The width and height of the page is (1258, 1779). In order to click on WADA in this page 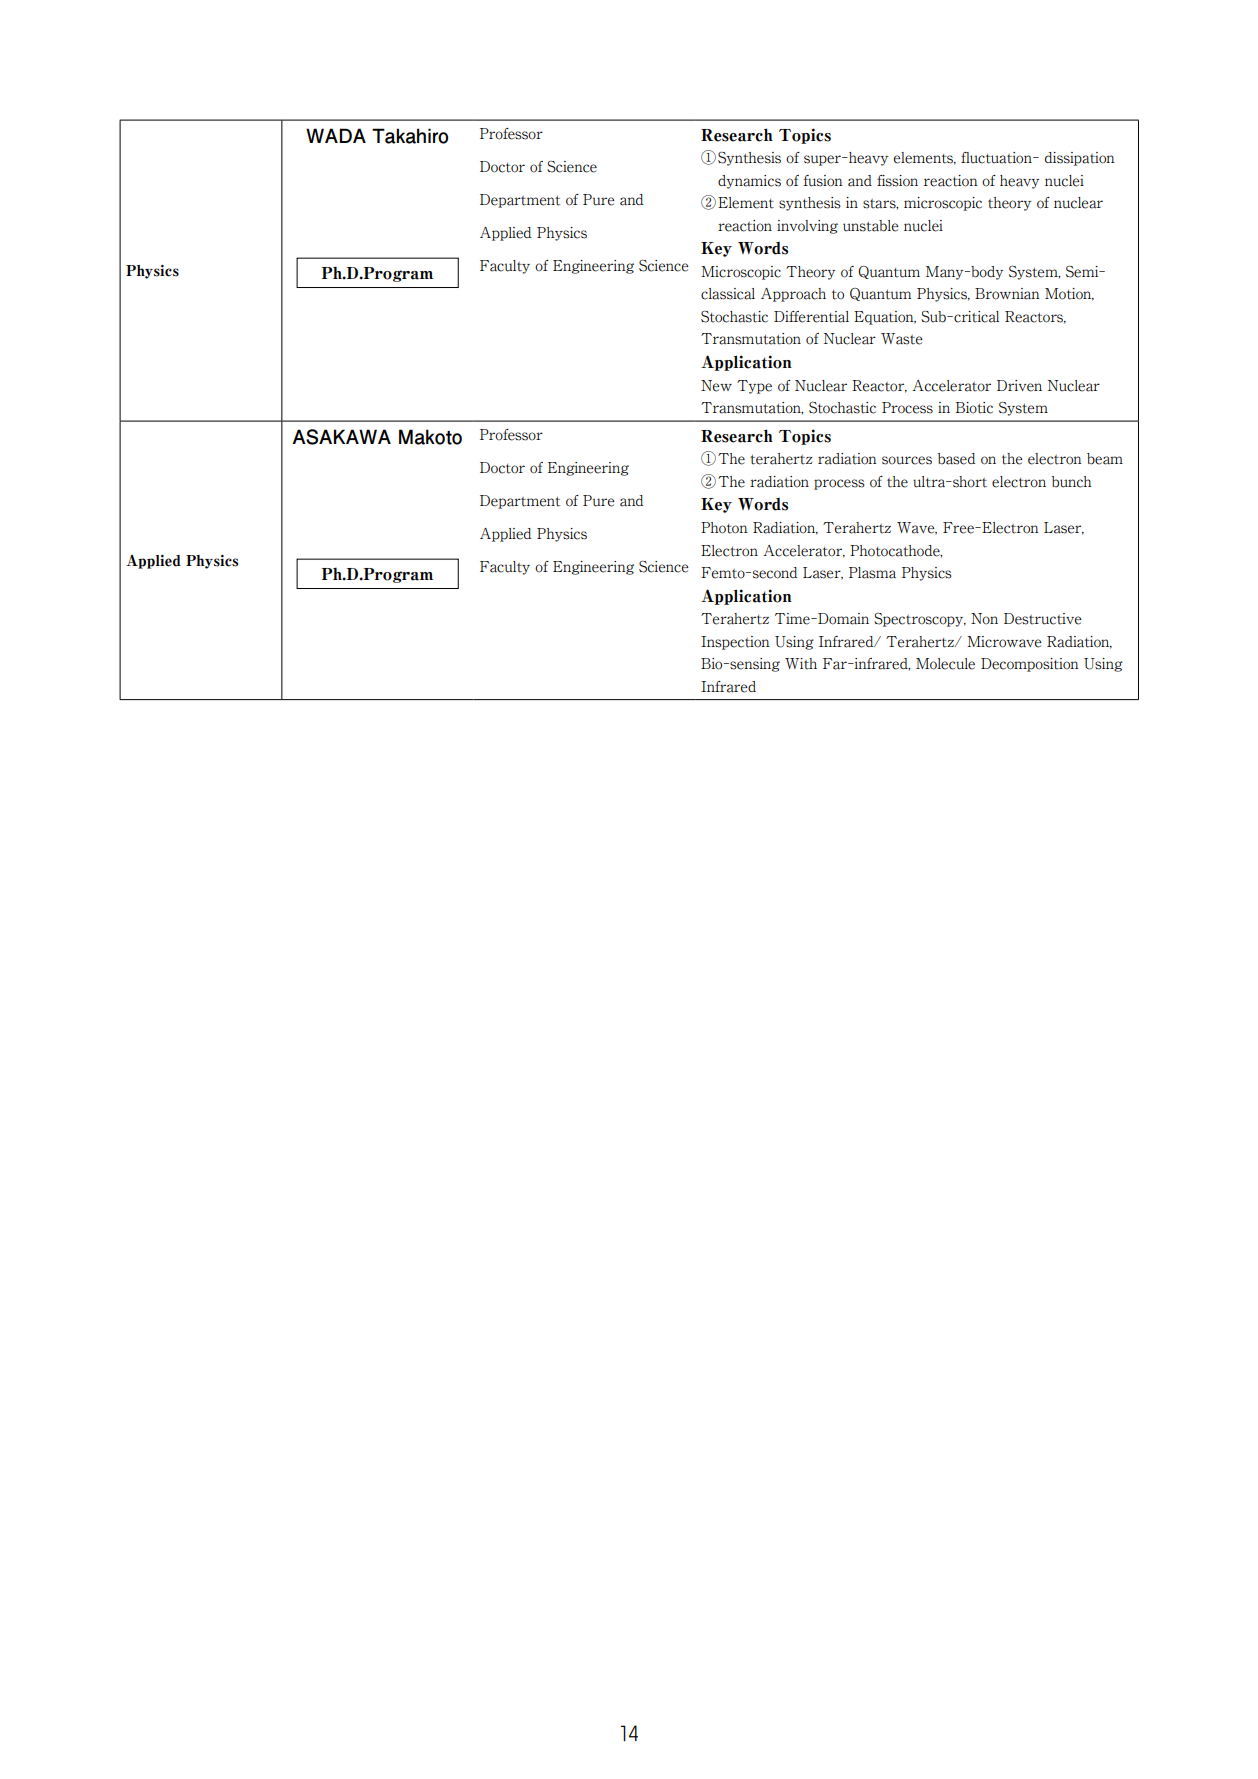, I will do `click(336, 135)`.
